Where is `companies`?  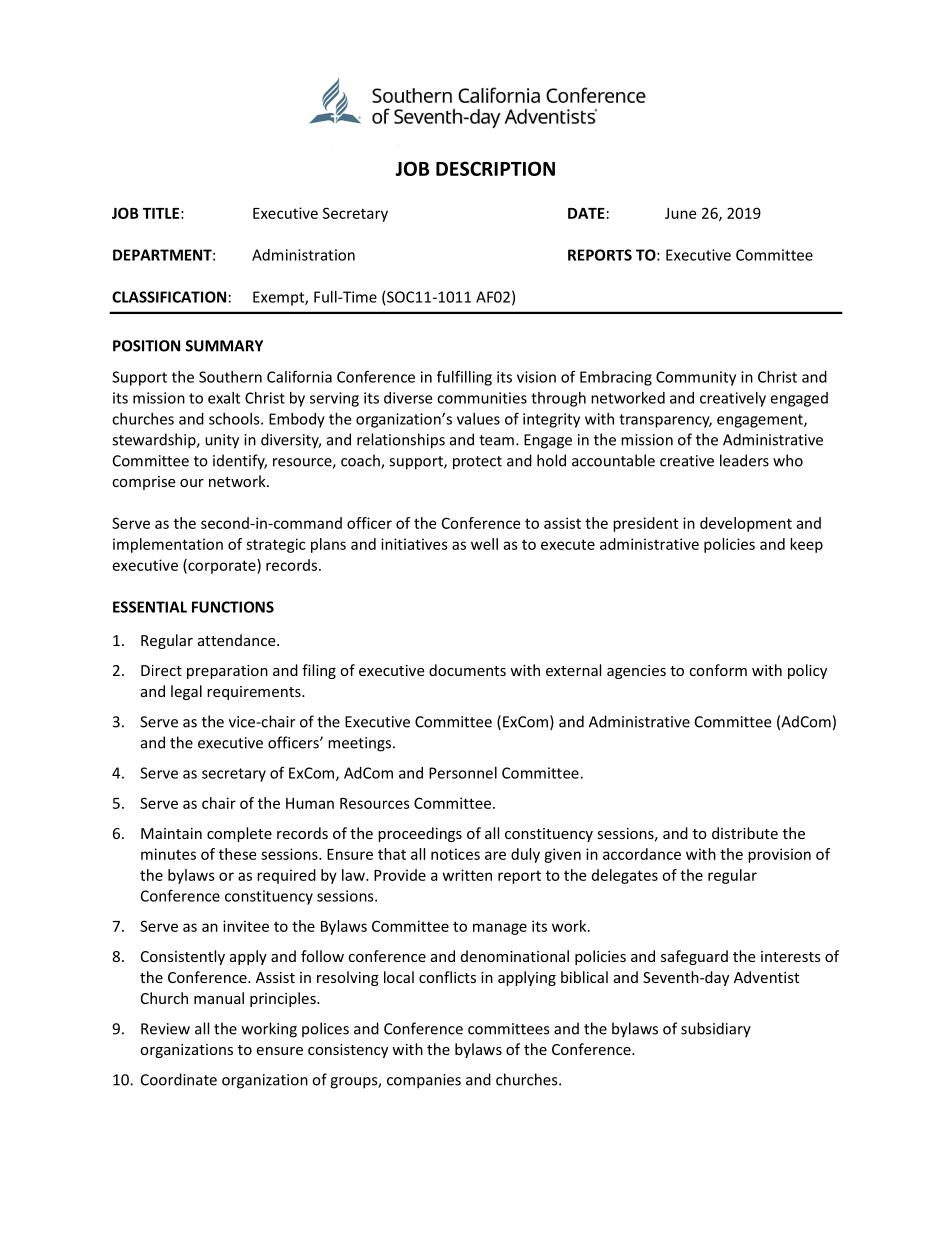 companies is located at coordinates (424, 1081).
